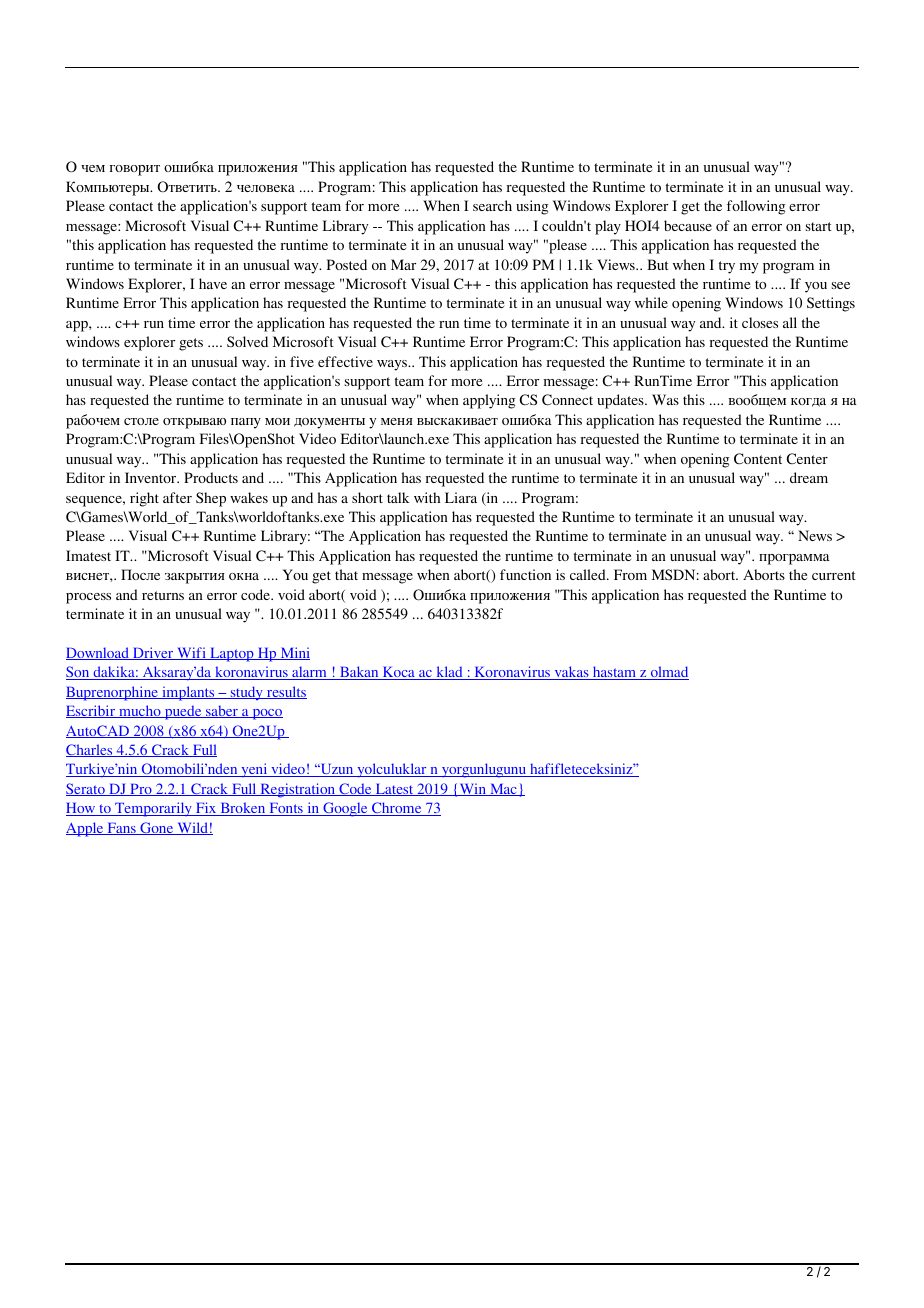 This image has height=1308, width=924. Describe the element at coordinates (213, 283) in the image. I see `have` at that location.
